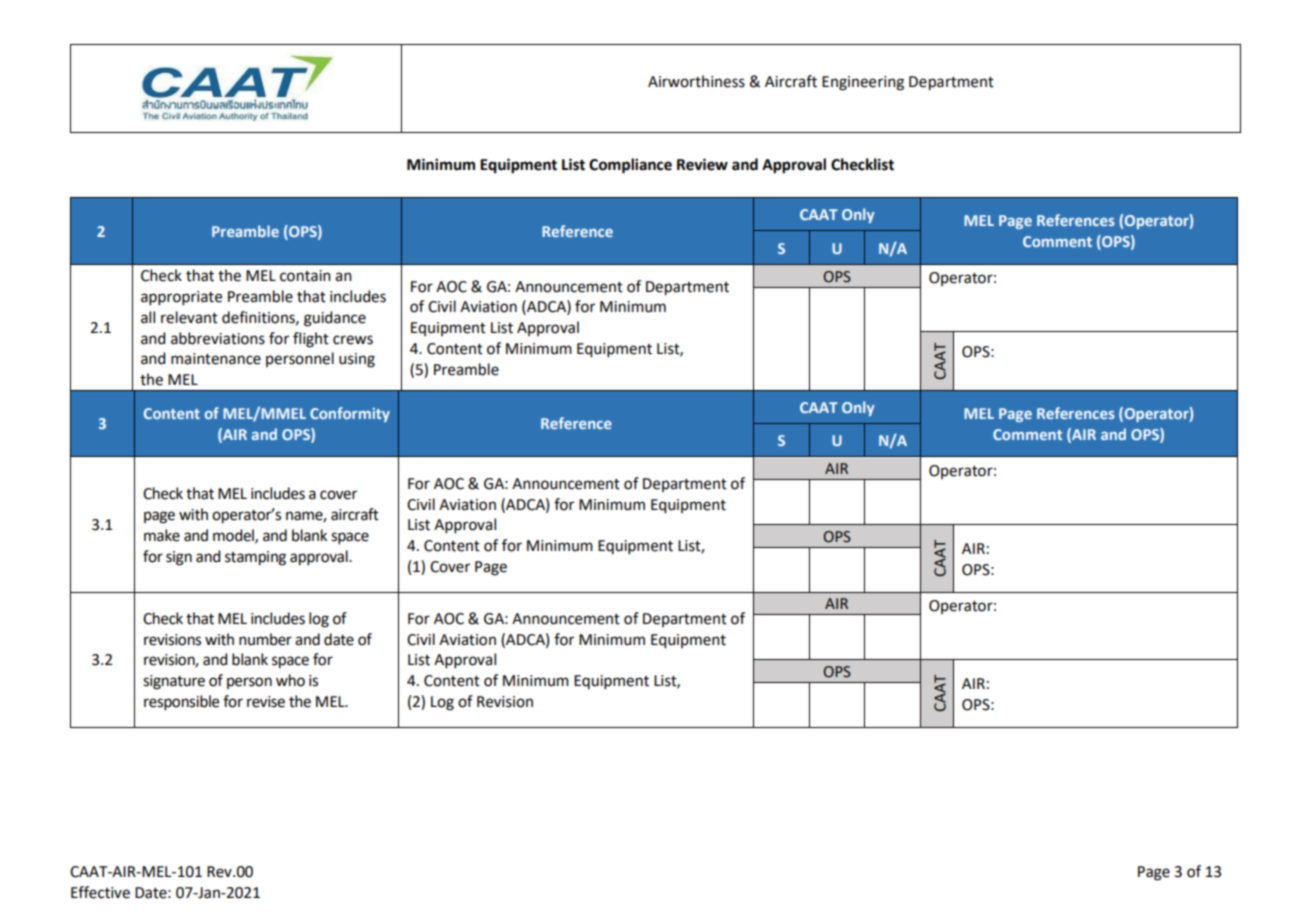  What do you see at coordinates (350, 414) in the image?
I see `Conformity` at bounding box center [350, 414].
